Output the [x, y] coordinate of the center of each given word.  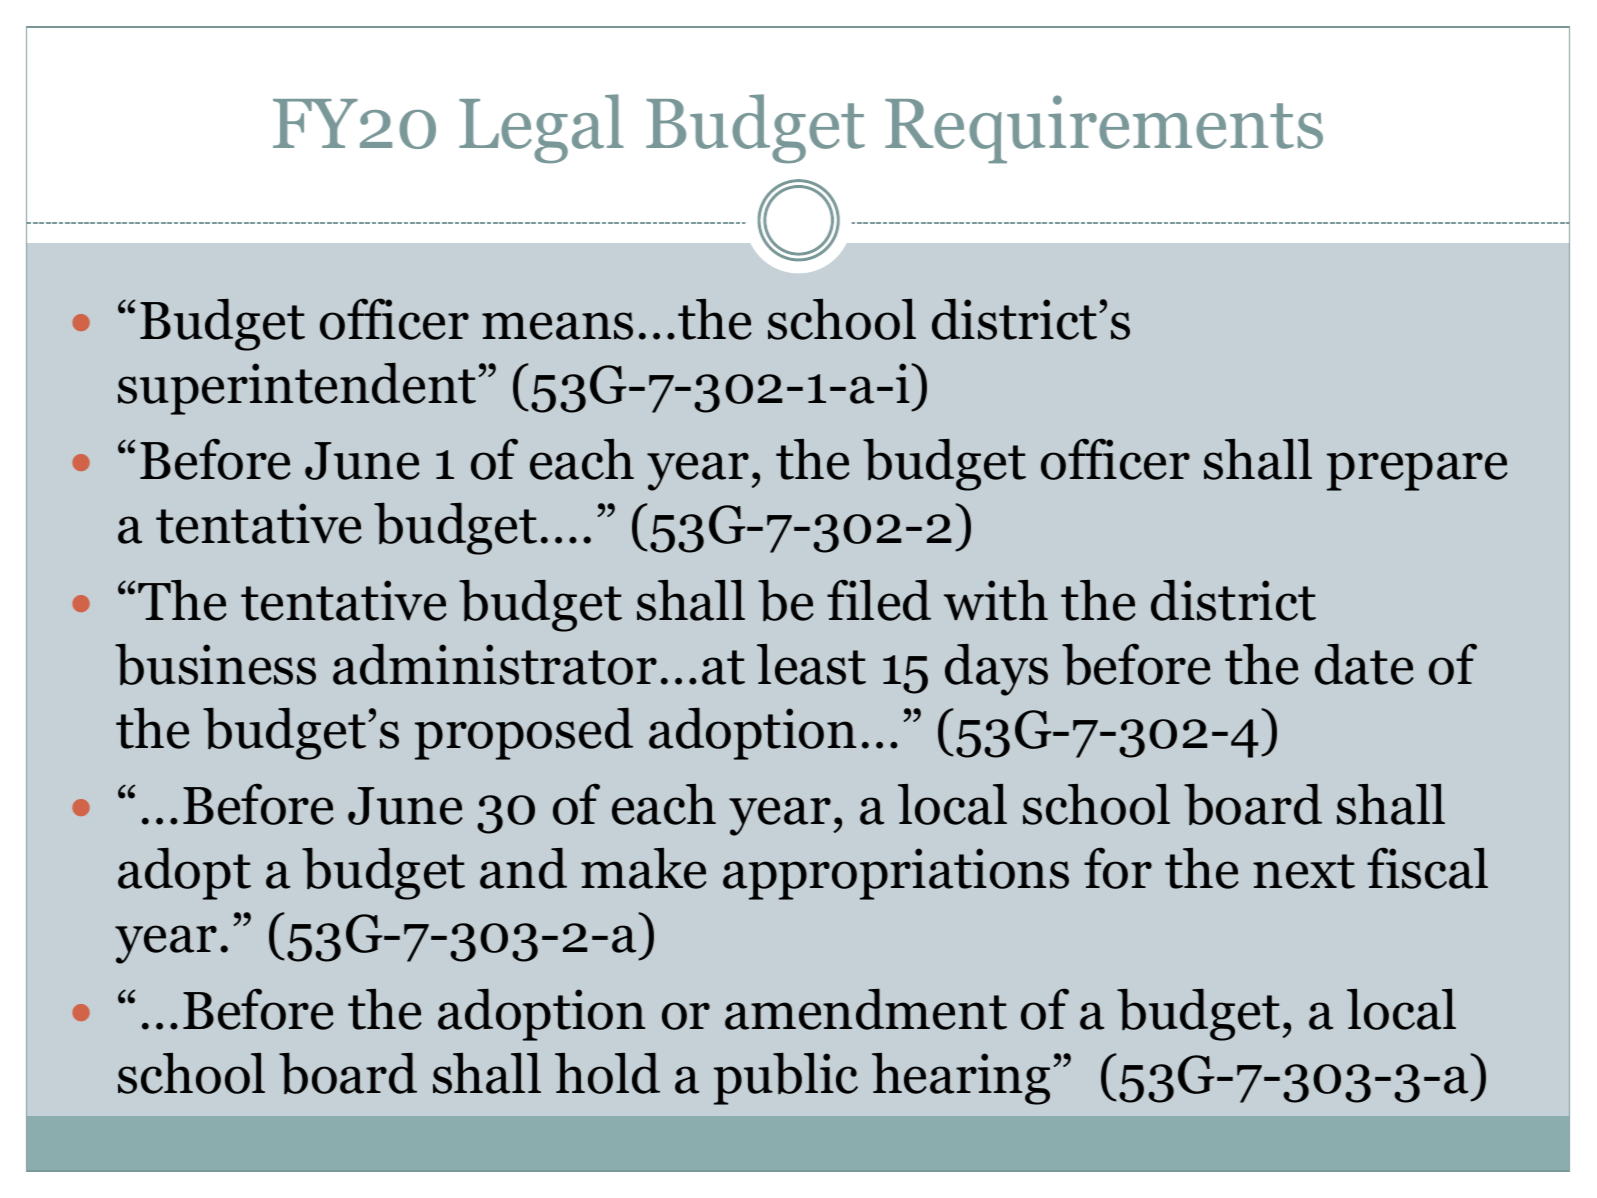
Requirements [1104, 129]
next [1304, 871]
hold [607, 1073]
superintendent [297, 389]
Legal [541, 128]
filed [879, 600]
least [811, 664]
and [523, 868]
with [996, 600]
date [1364, 664]
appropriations [896, 874]
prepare [1417, 471]
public [786, 1079]
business [215, 665]
